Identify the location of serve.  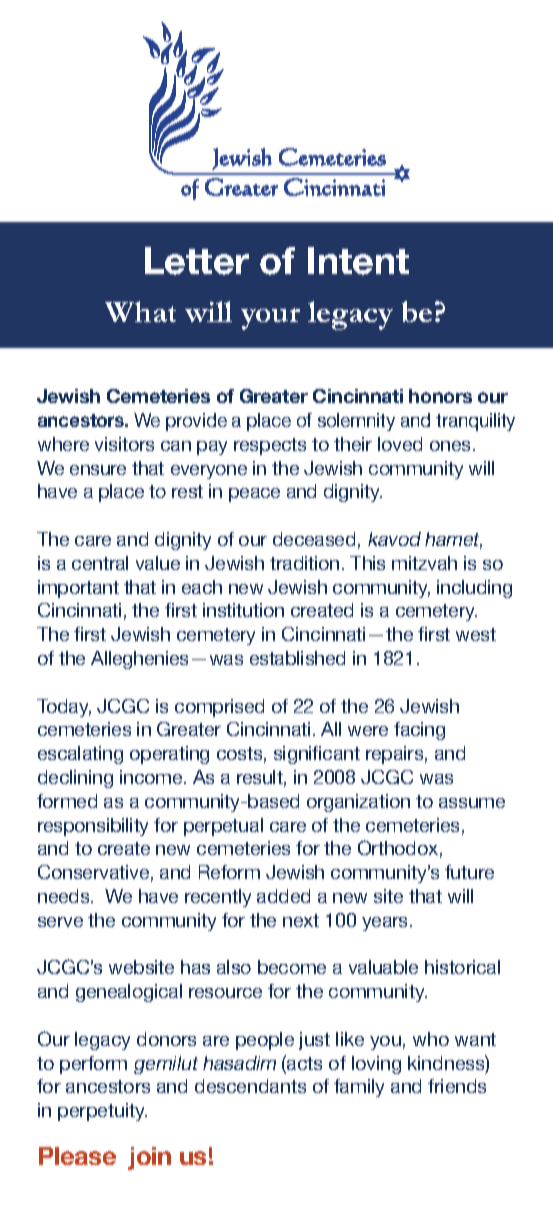
(60, 922).
